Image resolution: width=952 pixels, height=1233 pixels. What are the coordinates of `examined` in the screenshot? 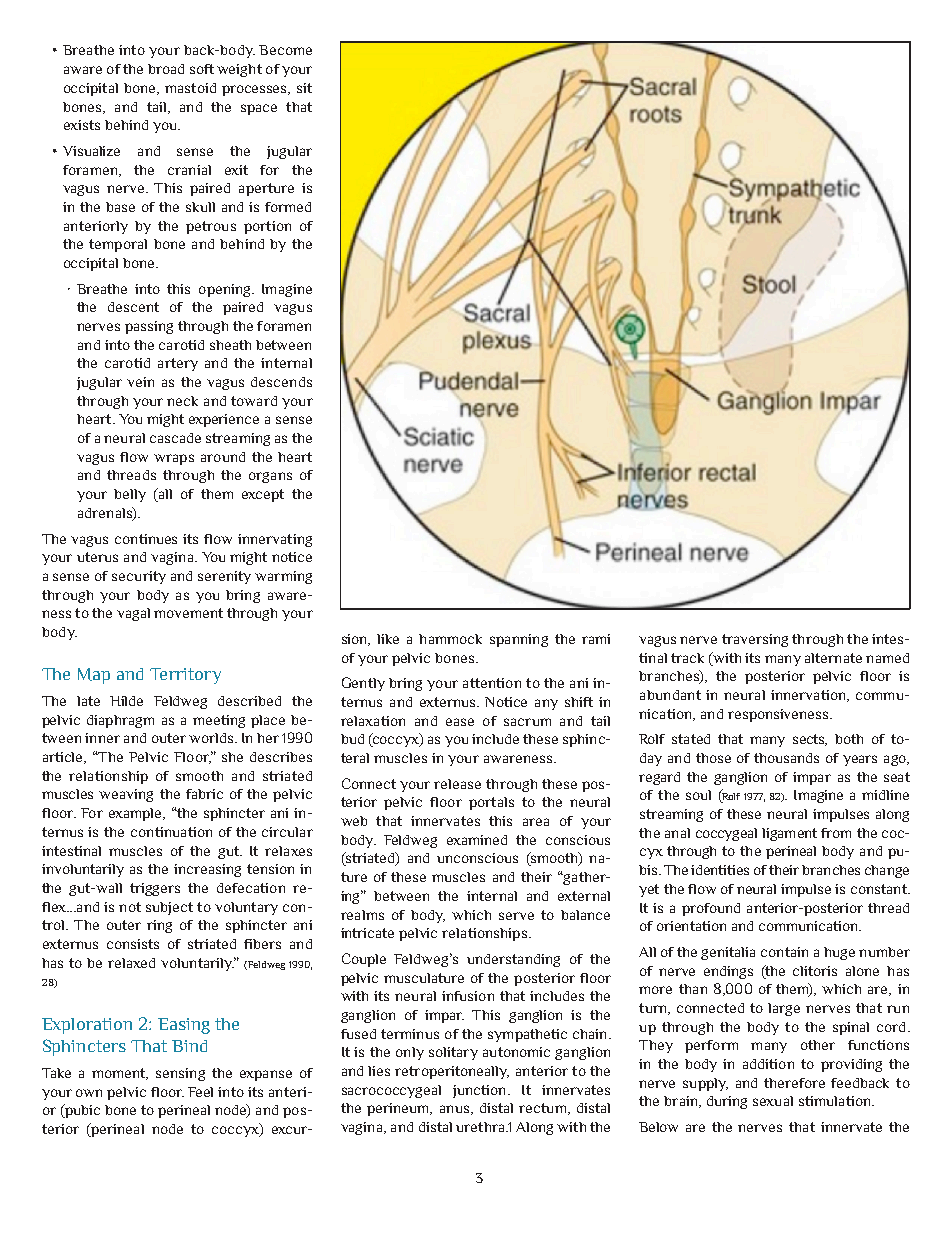 It's located at (477, 840).
